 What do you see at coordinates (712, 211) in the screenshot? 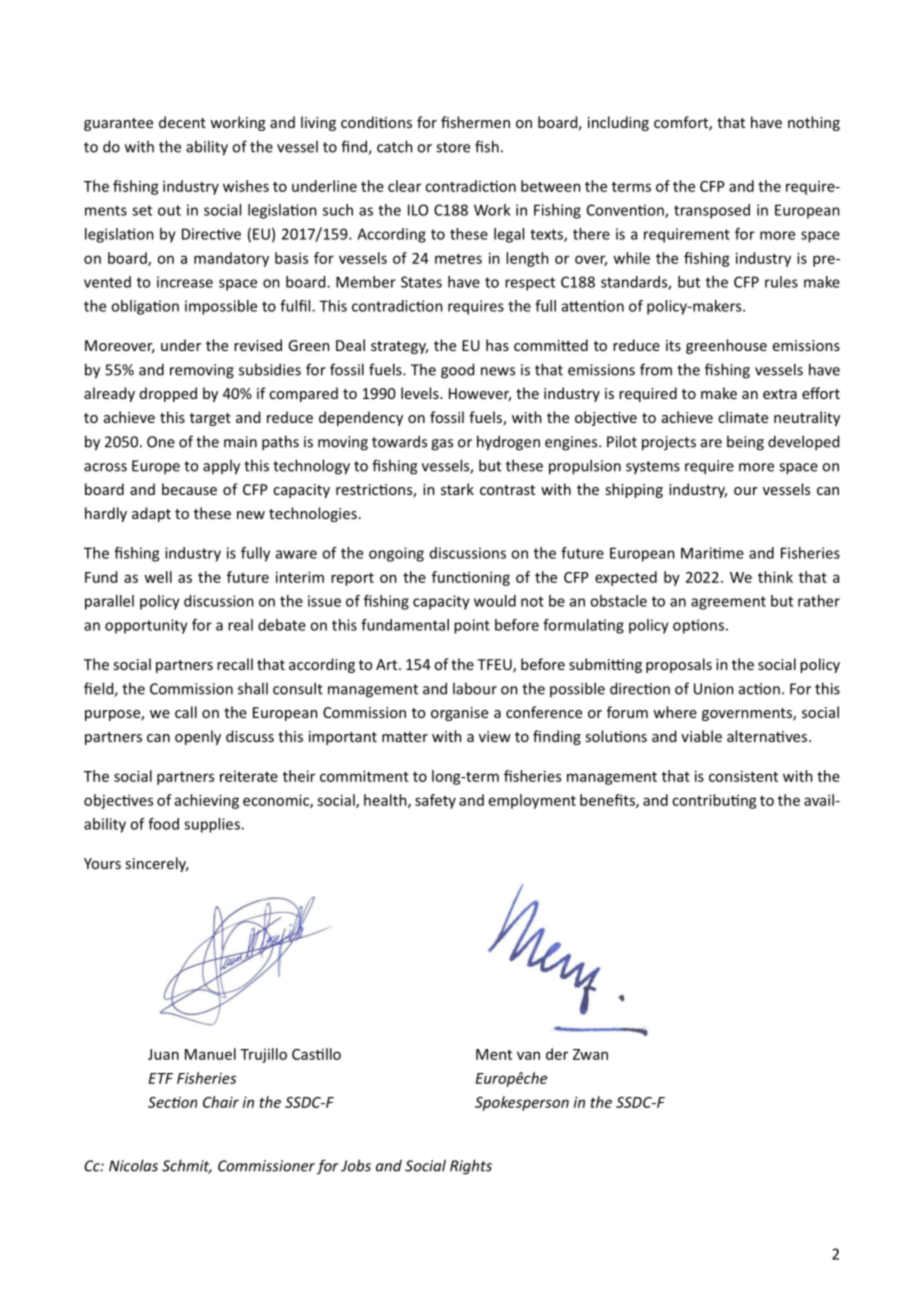
I see `transposed` at bounding box center [712, 211].
